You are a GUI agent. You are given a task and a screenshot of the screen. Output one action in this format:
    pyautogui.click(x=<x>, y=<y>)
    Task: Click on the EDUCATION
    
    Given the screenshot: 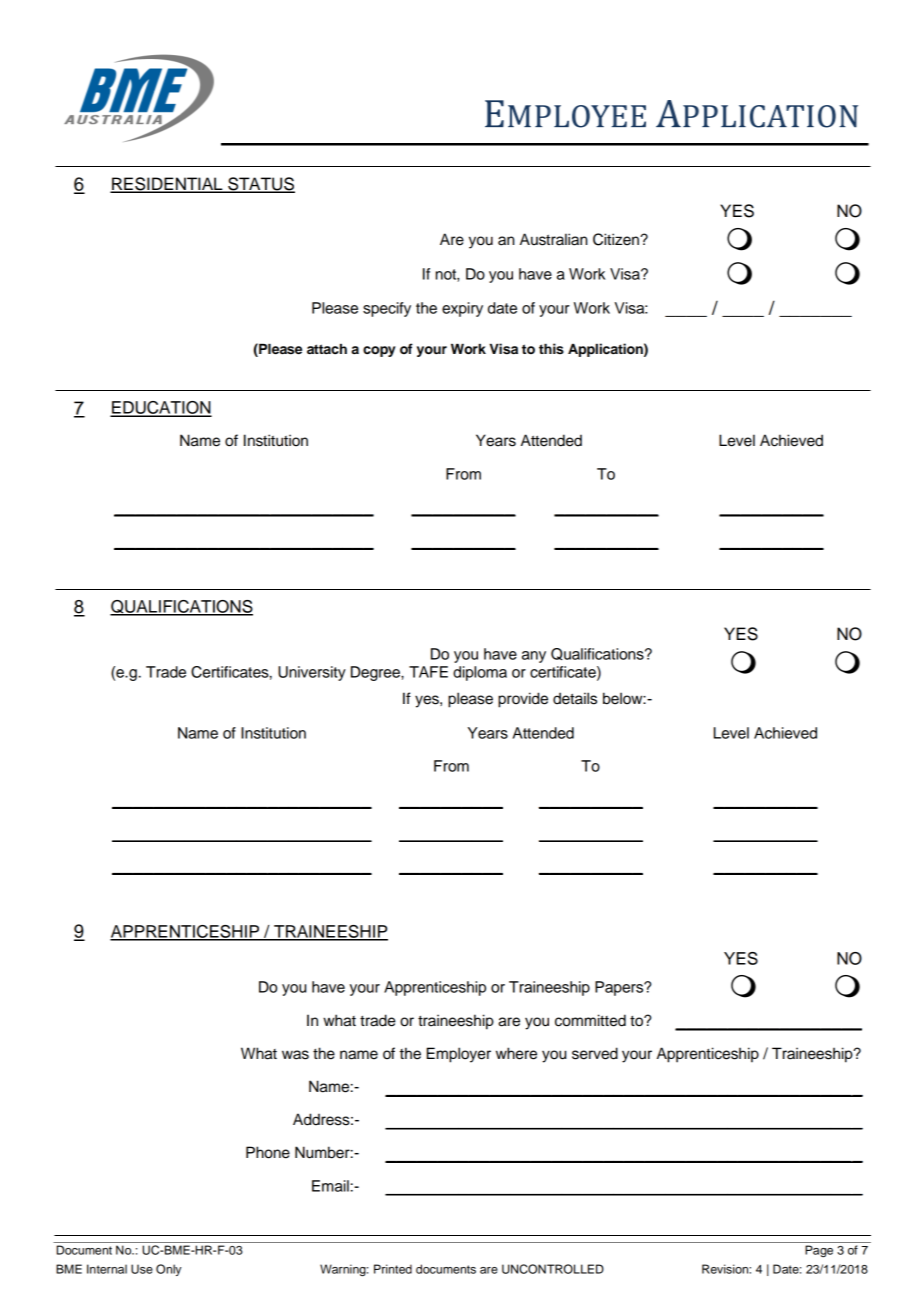 What is the action you would take?
    pyautogui.click(x=161, y=408)
